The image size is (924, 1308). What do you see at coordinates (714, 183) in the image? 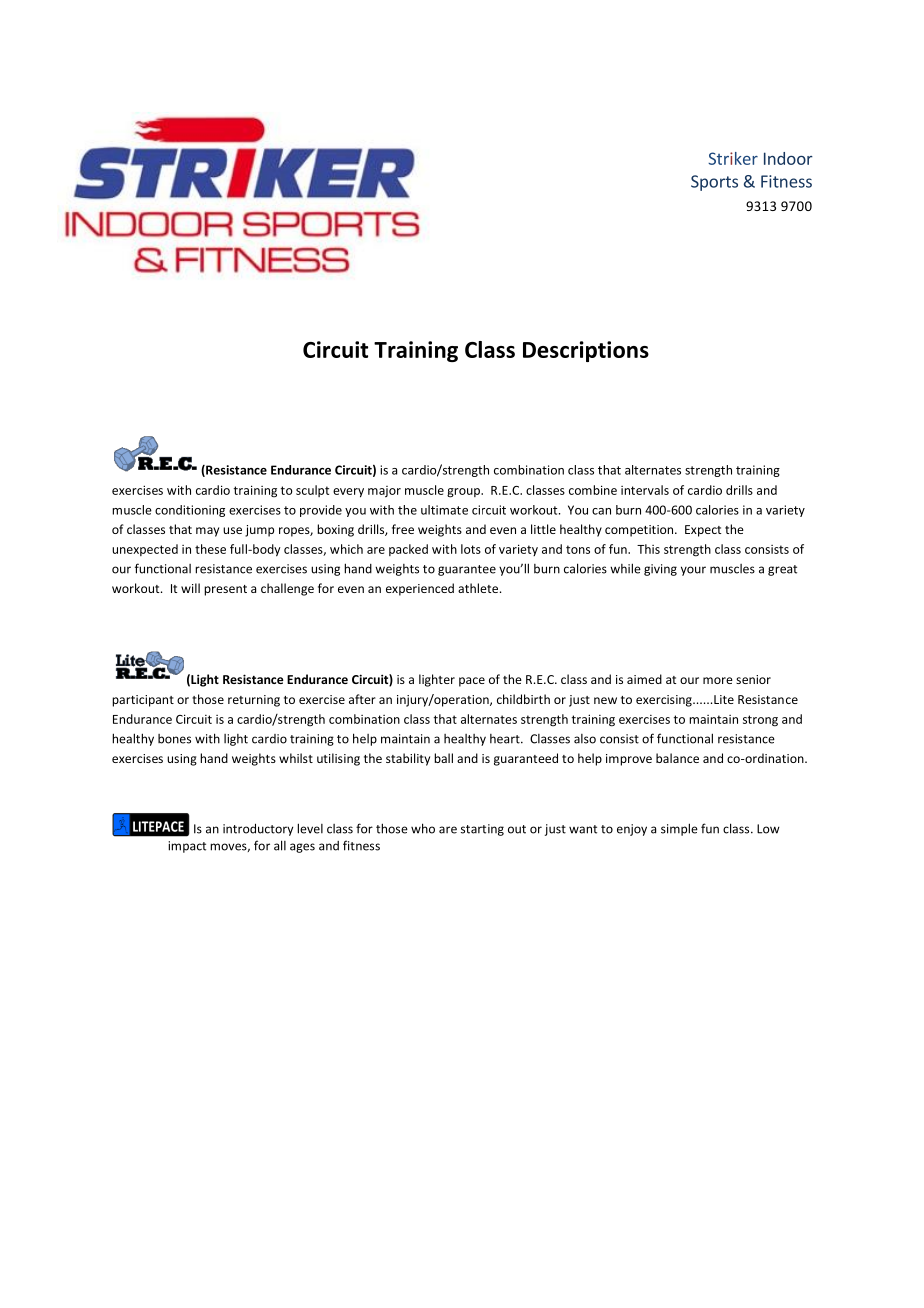
I see `Sports` at bounding box center [714, 183].
